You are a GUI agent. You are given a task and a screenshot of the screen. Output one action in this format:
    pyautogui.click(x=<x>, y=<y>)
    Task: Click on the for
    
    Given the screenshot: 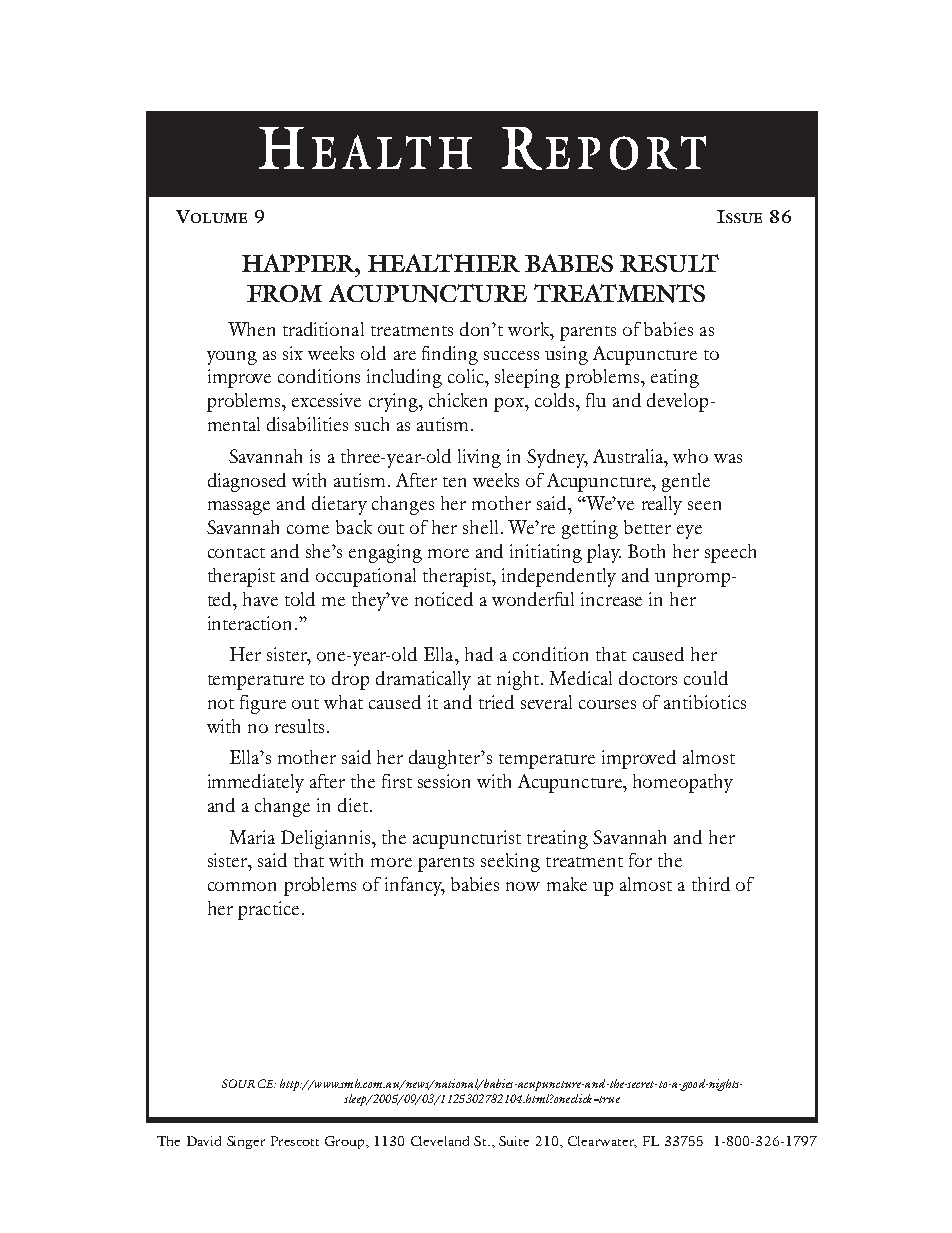 What is the action you would take?
    pyautogui.click(x=640, y=860)
